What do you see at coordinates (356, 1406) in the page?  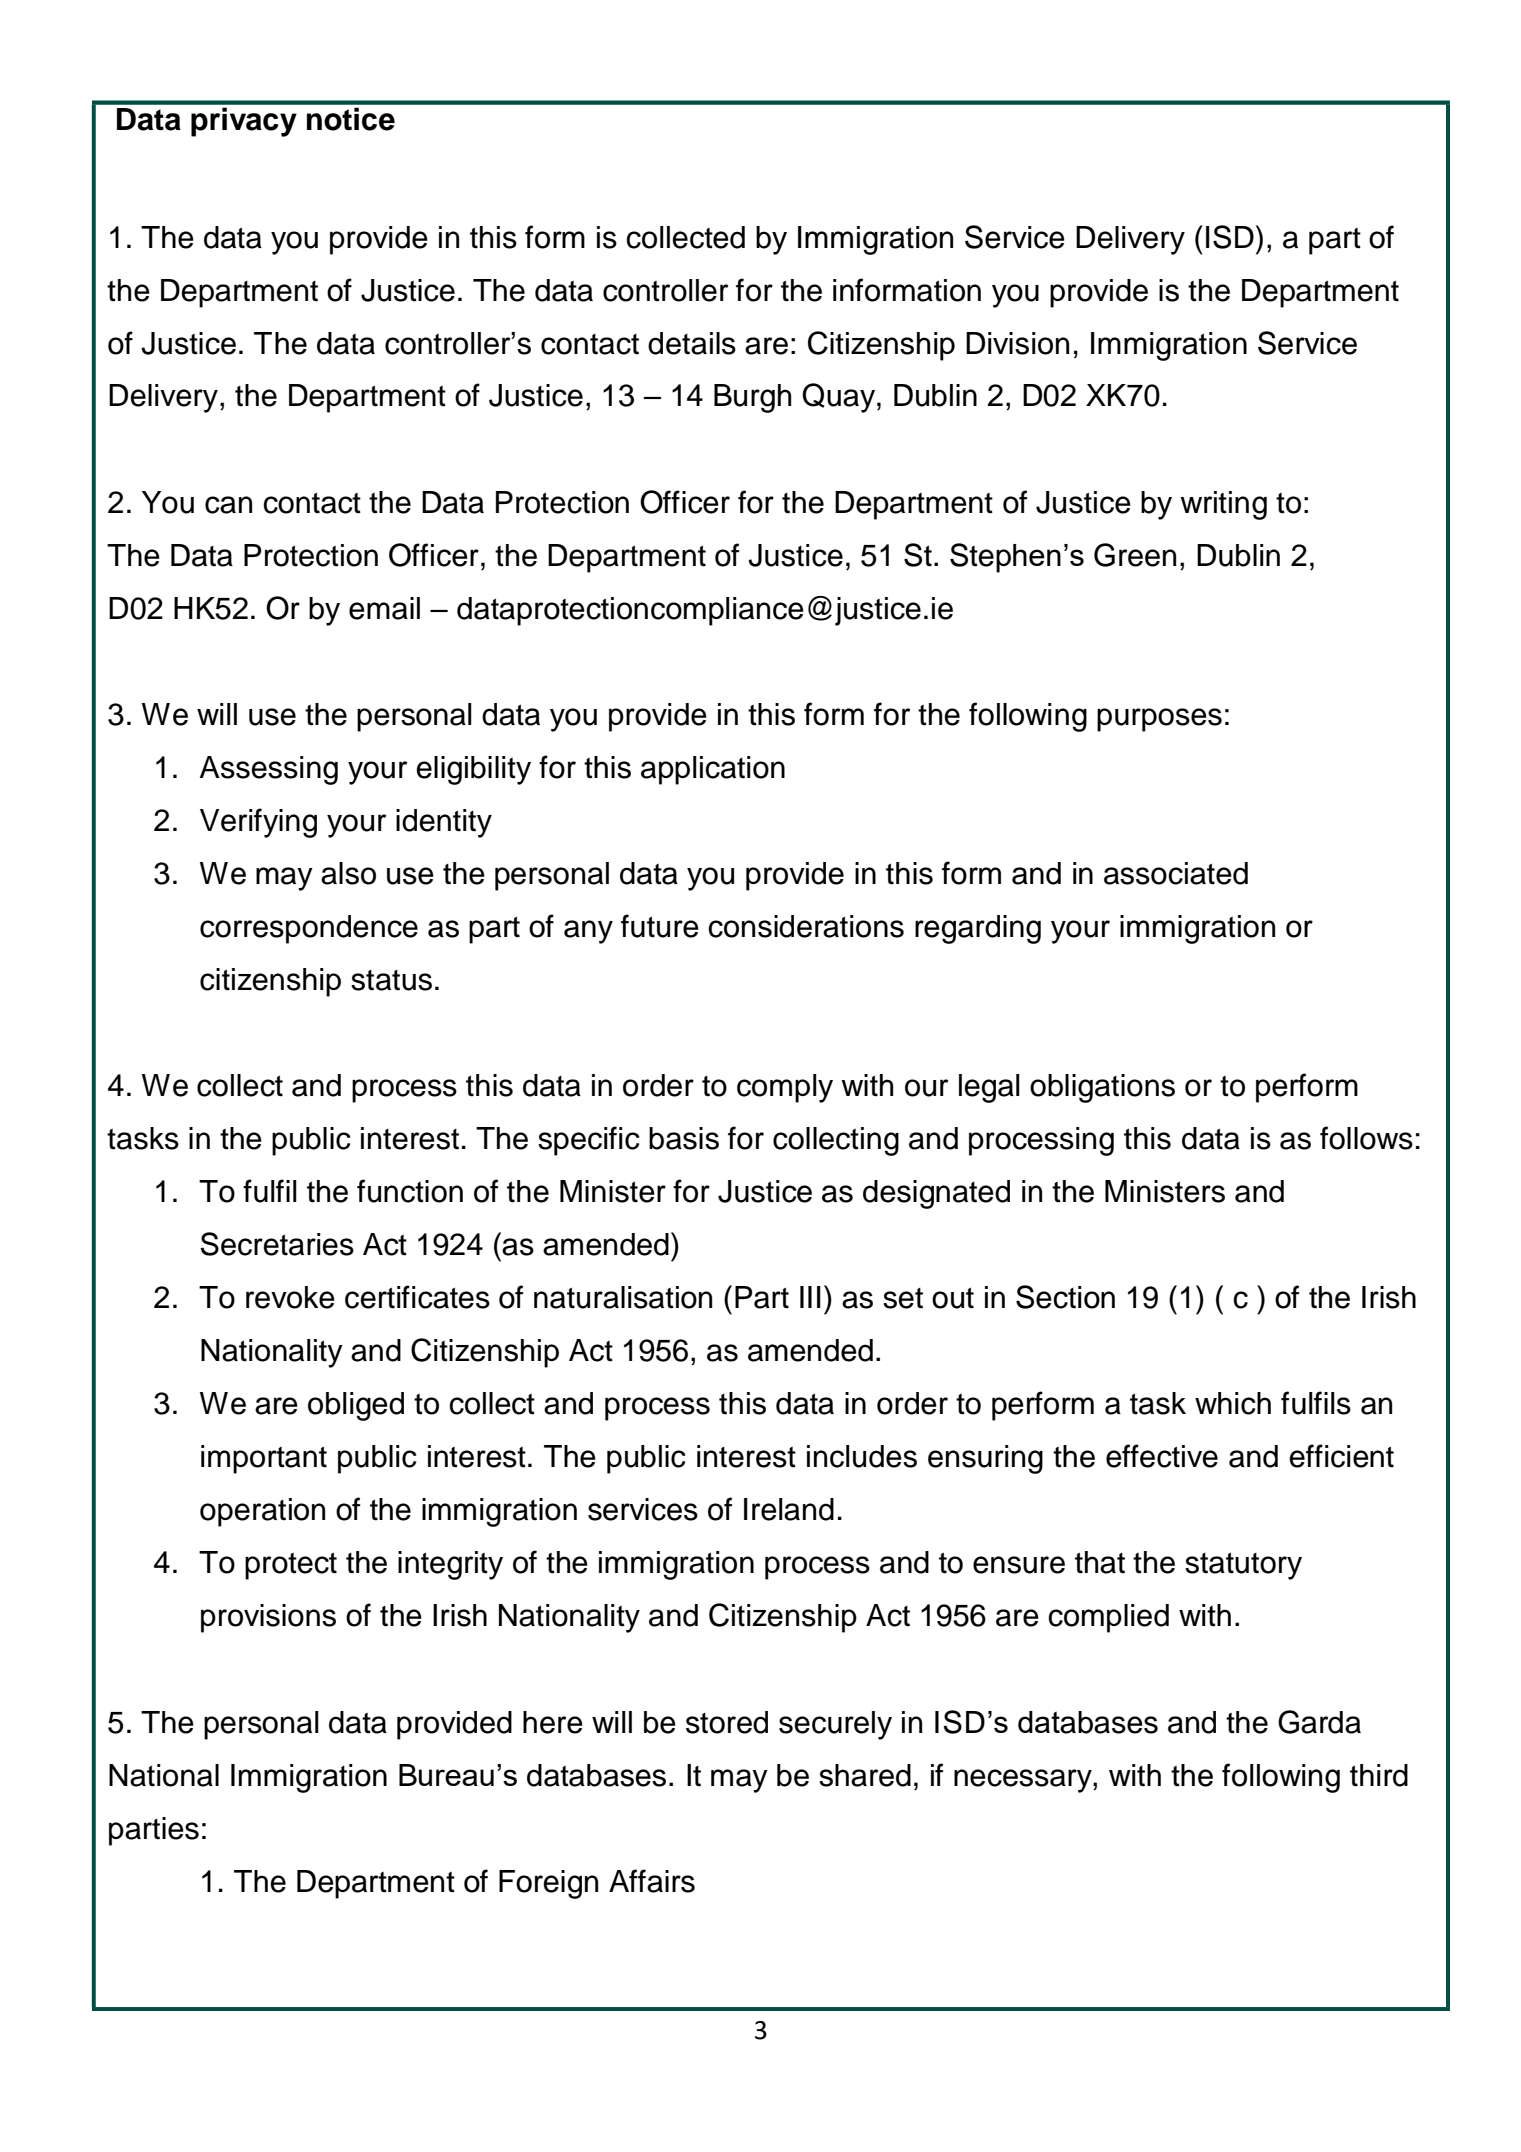 I see `obliged` at bounding box center [356, 1406].
